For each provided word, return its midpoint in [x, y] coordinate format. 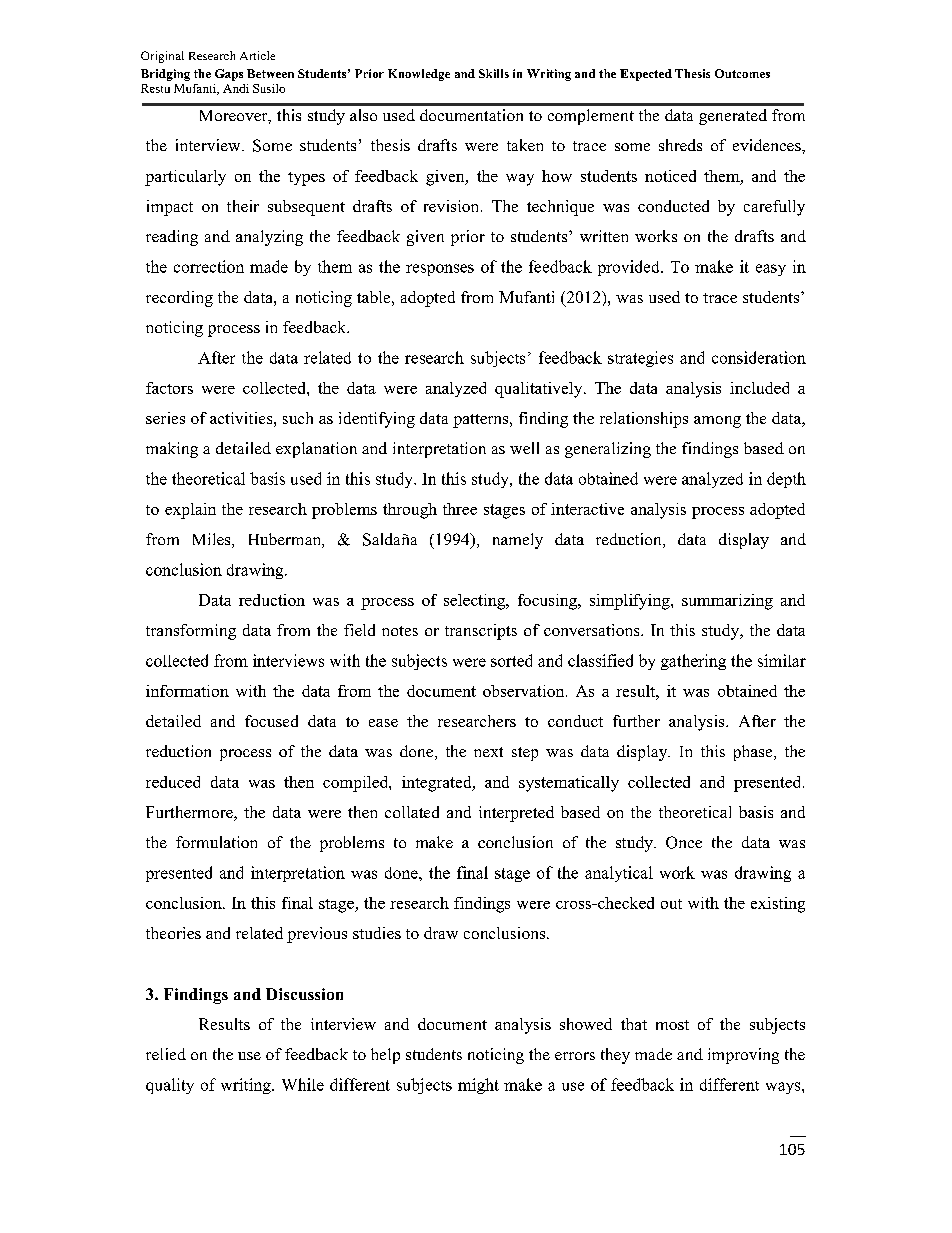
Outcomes [742, 73]
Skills [494, 73]
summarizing [727, 602]
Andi [236, 88]
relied [166, 1054]
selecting [476, 602]
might [478, 1086]
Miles [213, 540]
